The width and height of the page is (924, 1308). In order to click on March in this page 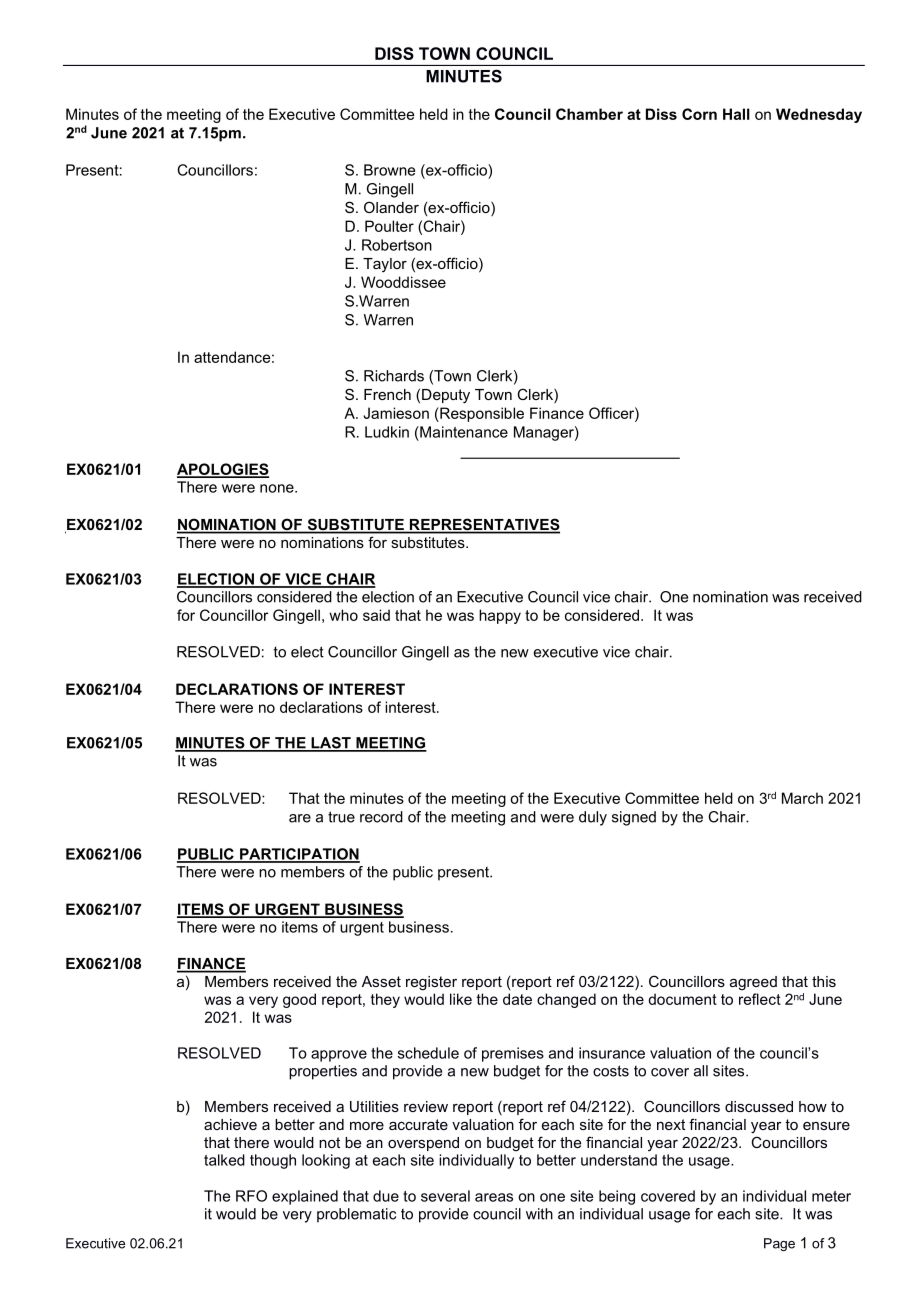, I will do `click(802, 798)`.
